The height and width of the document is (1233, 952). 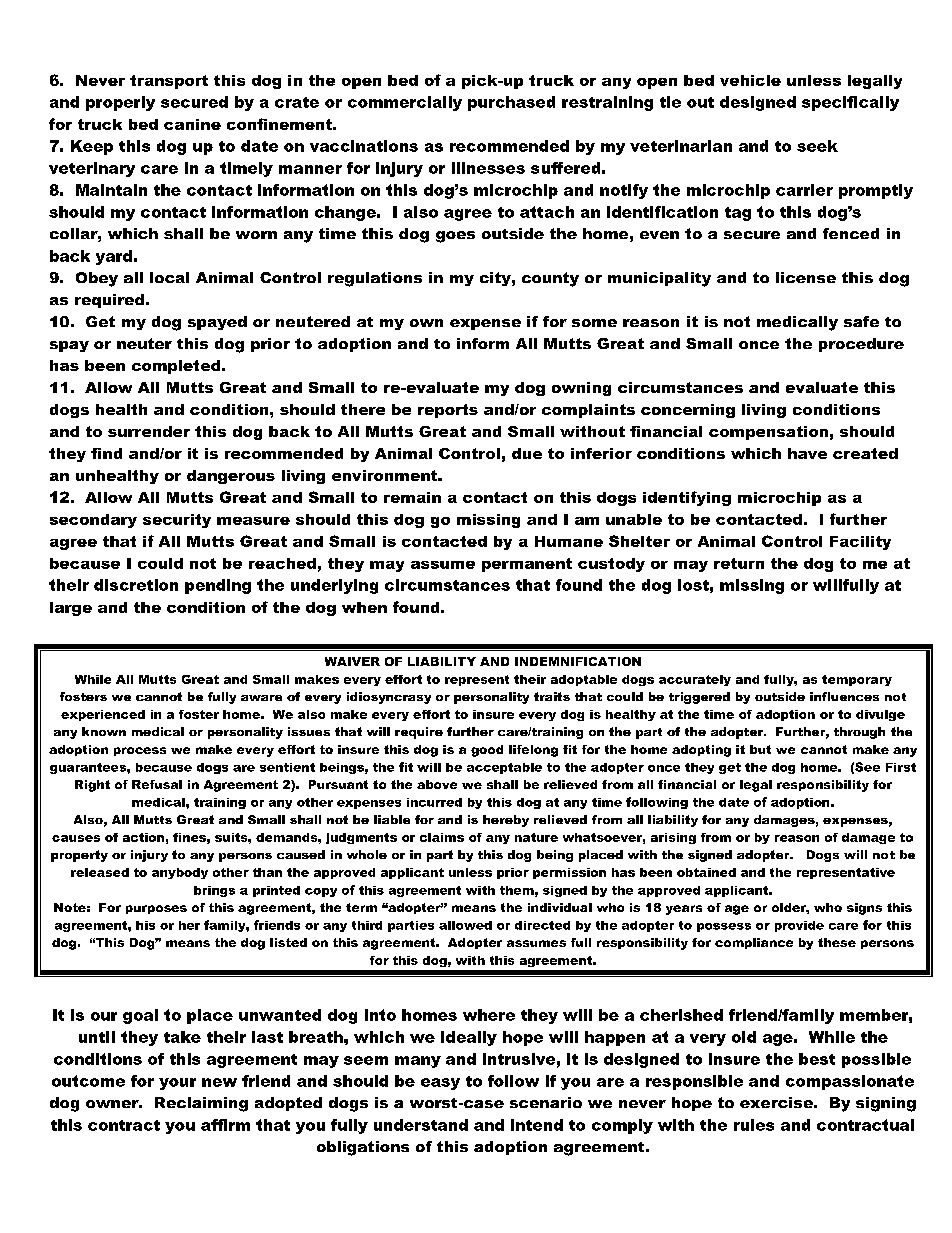 What do you see at coordinates (177, 367) in the document?
I see `completed` at bounding box center [177, 367].
